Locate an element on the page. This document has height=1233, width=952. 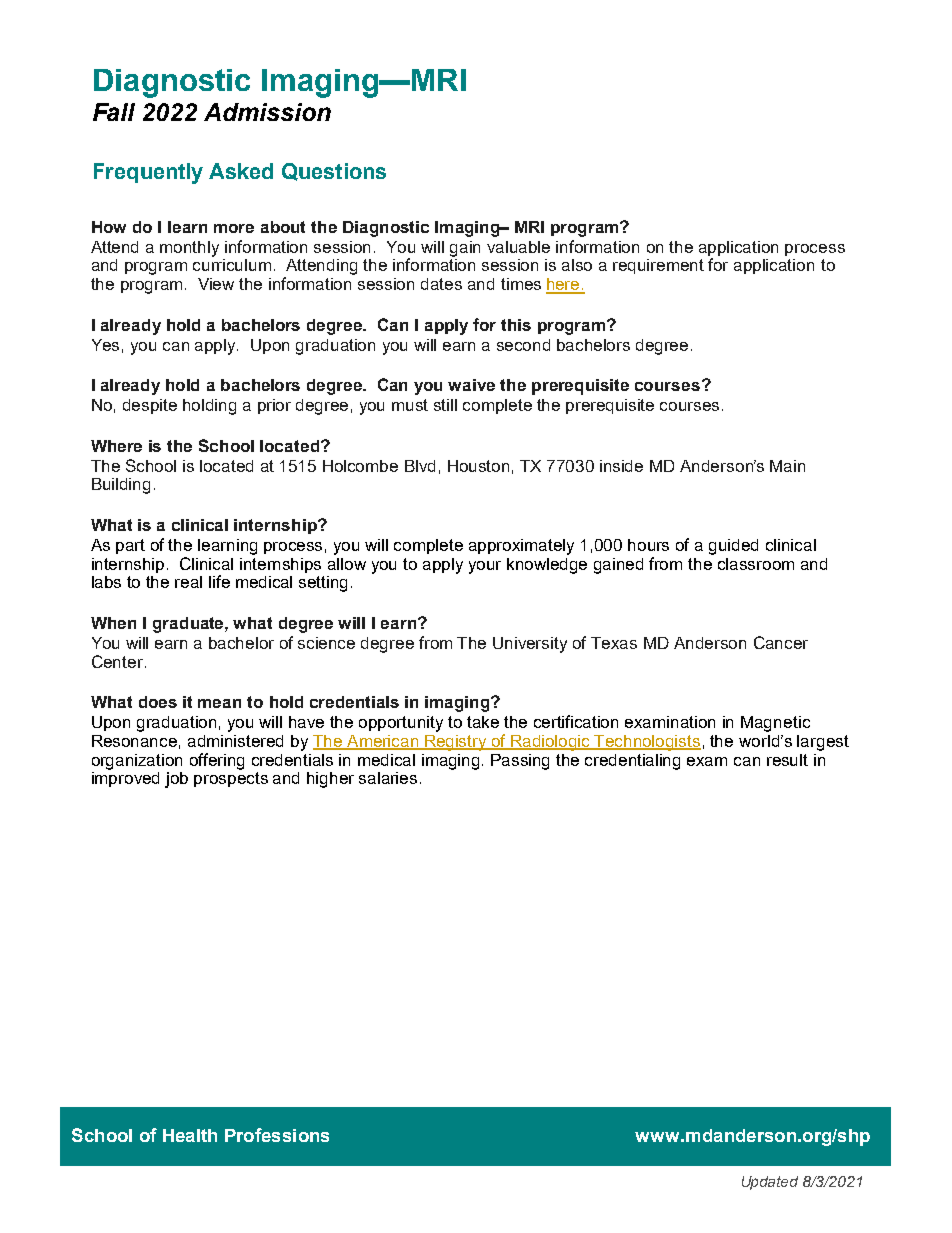
Main is located at coordinates (787, 466).
